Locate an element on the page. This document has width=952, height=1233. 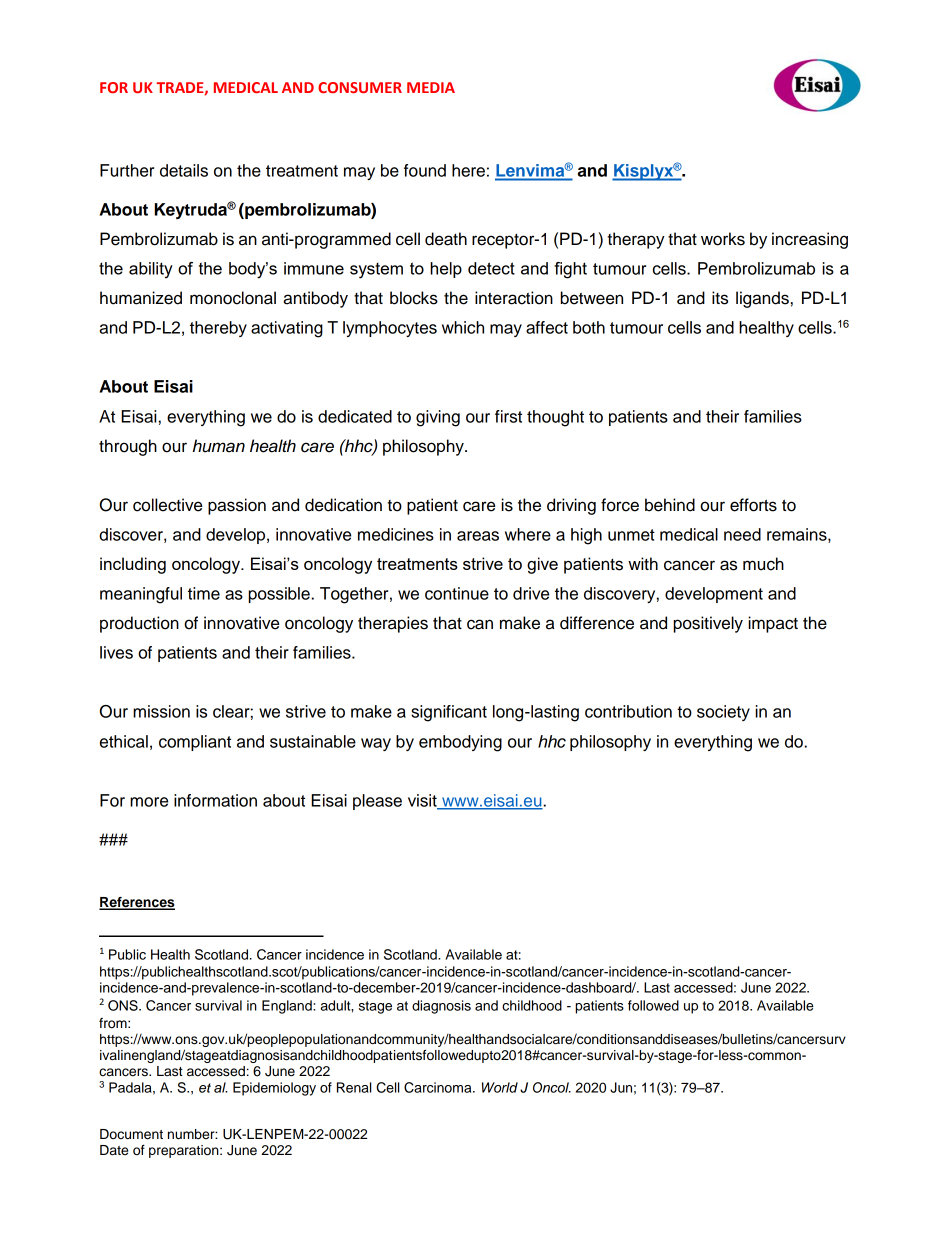
details is located at coordinates (184, 170).
